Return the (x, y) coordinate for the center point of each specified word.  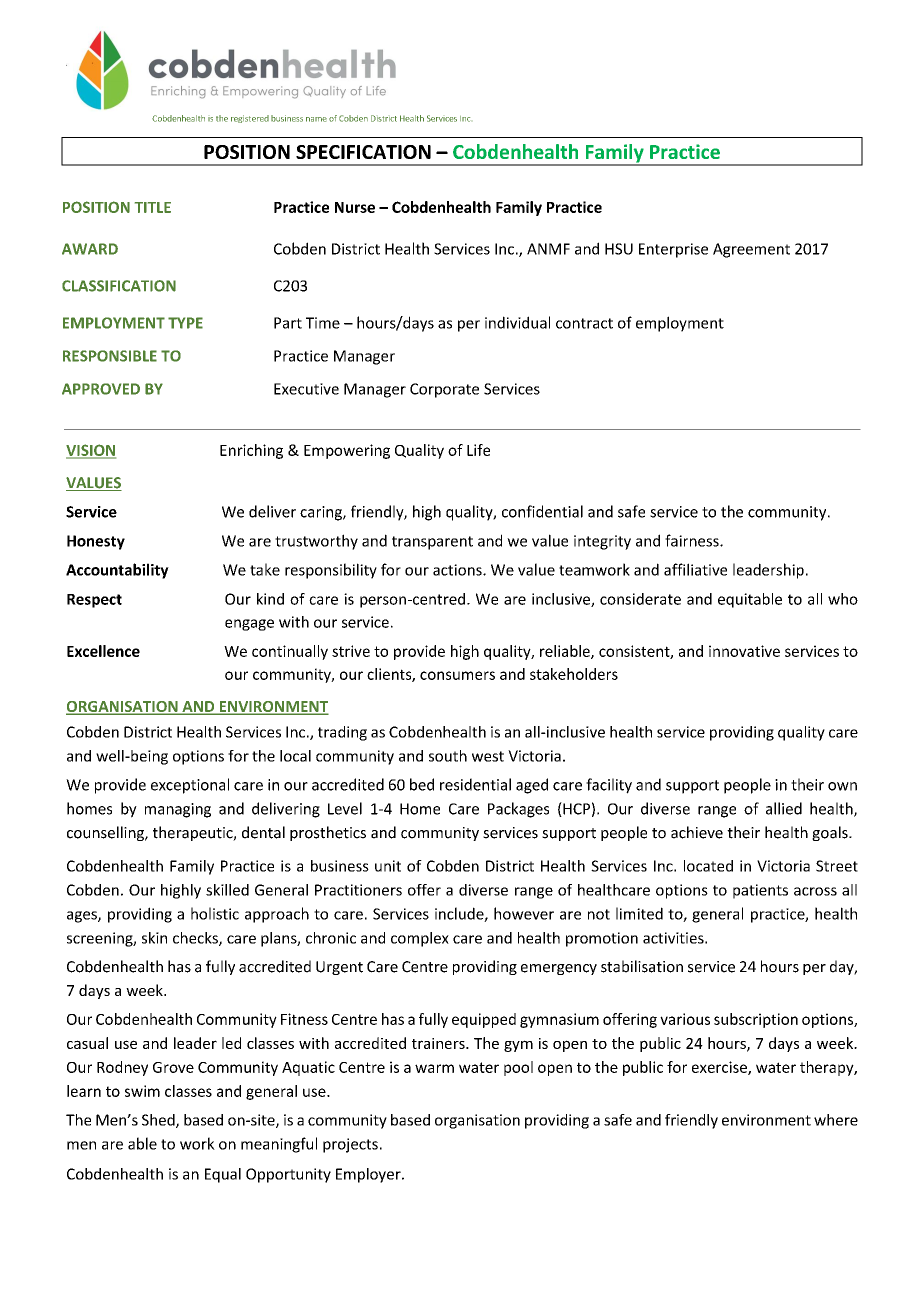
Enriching (251, 451)
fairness (693, 540)
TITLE (153, 207)
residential (475, 784)
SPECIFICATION (363, 152)
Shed (159, 1121)
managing (178, 810)
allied (784, 808)
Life (478, 450)
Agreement (751, 250)
